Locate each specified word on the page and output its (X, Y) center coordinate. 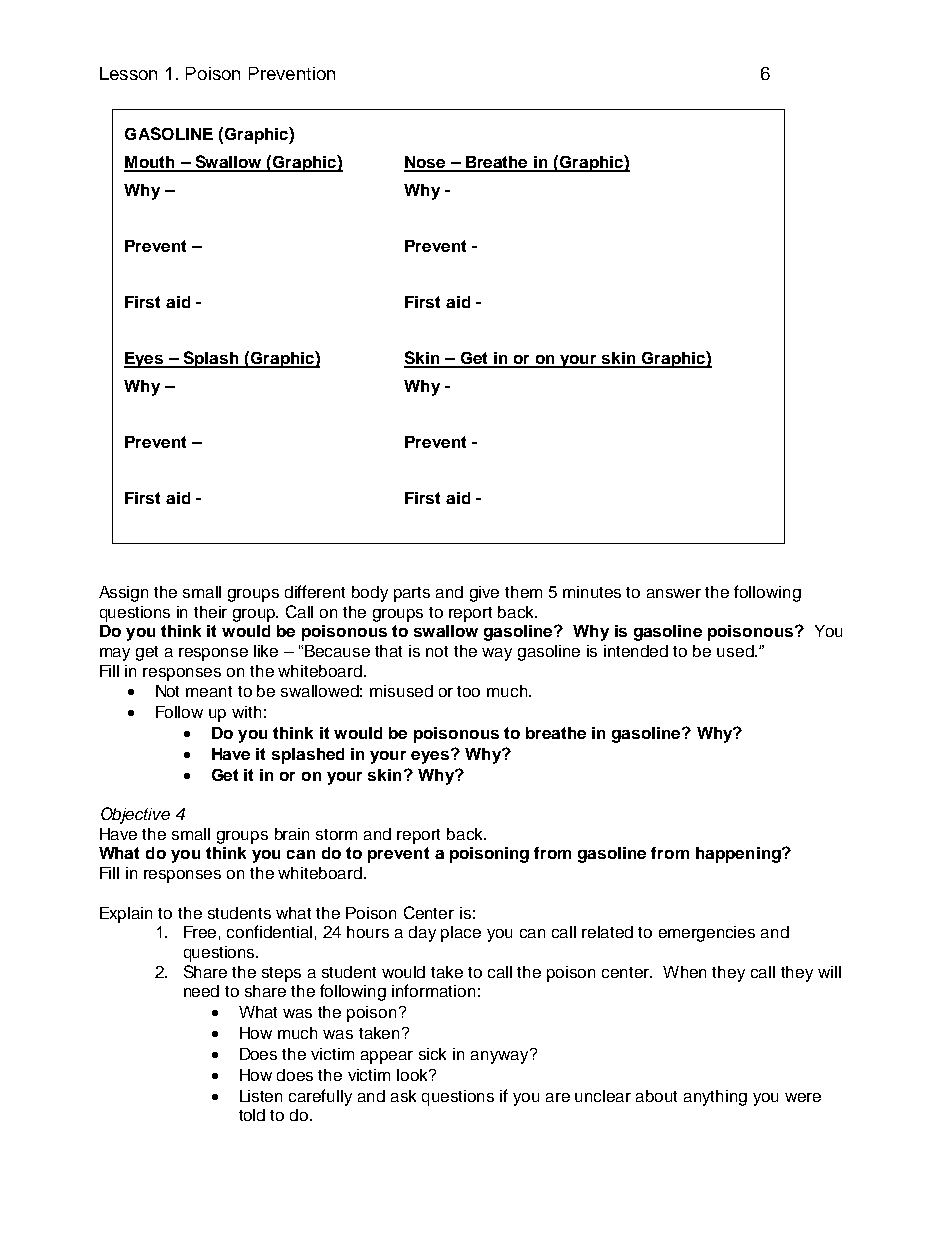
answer (674, 593)
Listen (261, 1096)
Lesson (128, 73)
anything (715, 1098)
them (523, 592)
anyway (501, 1056)
